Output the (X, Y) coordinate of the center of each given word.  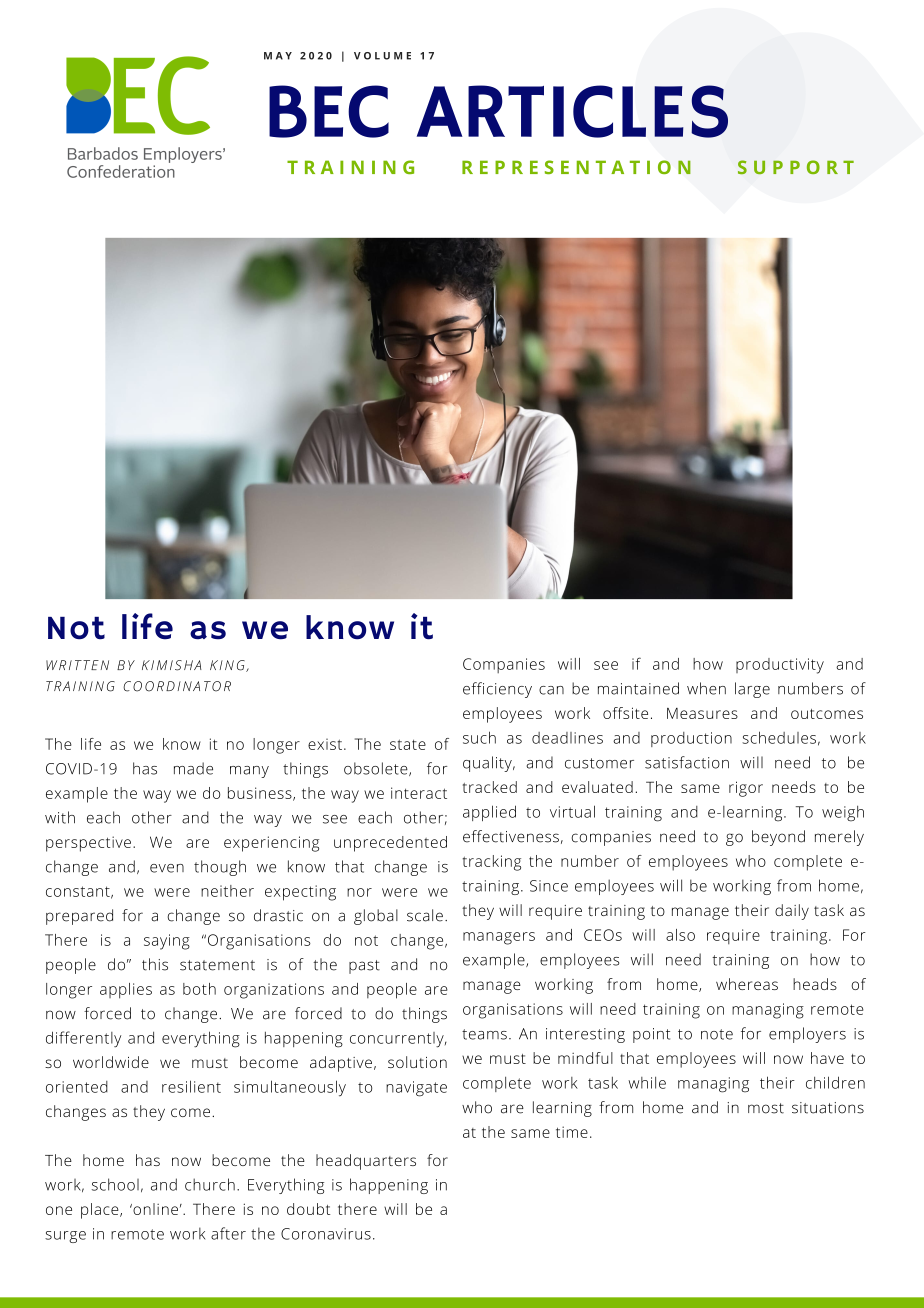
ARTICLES (572, 111)
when (706, 688)
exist (325, 744)
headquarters (366, 1162)
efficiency (497, 690)
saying (167, 942)
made (193, 768)
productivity (780, 666)
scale (425, 915)
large (752, 690)
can (551, 690)
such (479, 737)
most (766, 1108)
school (115, 1184)
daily (792, 912)
